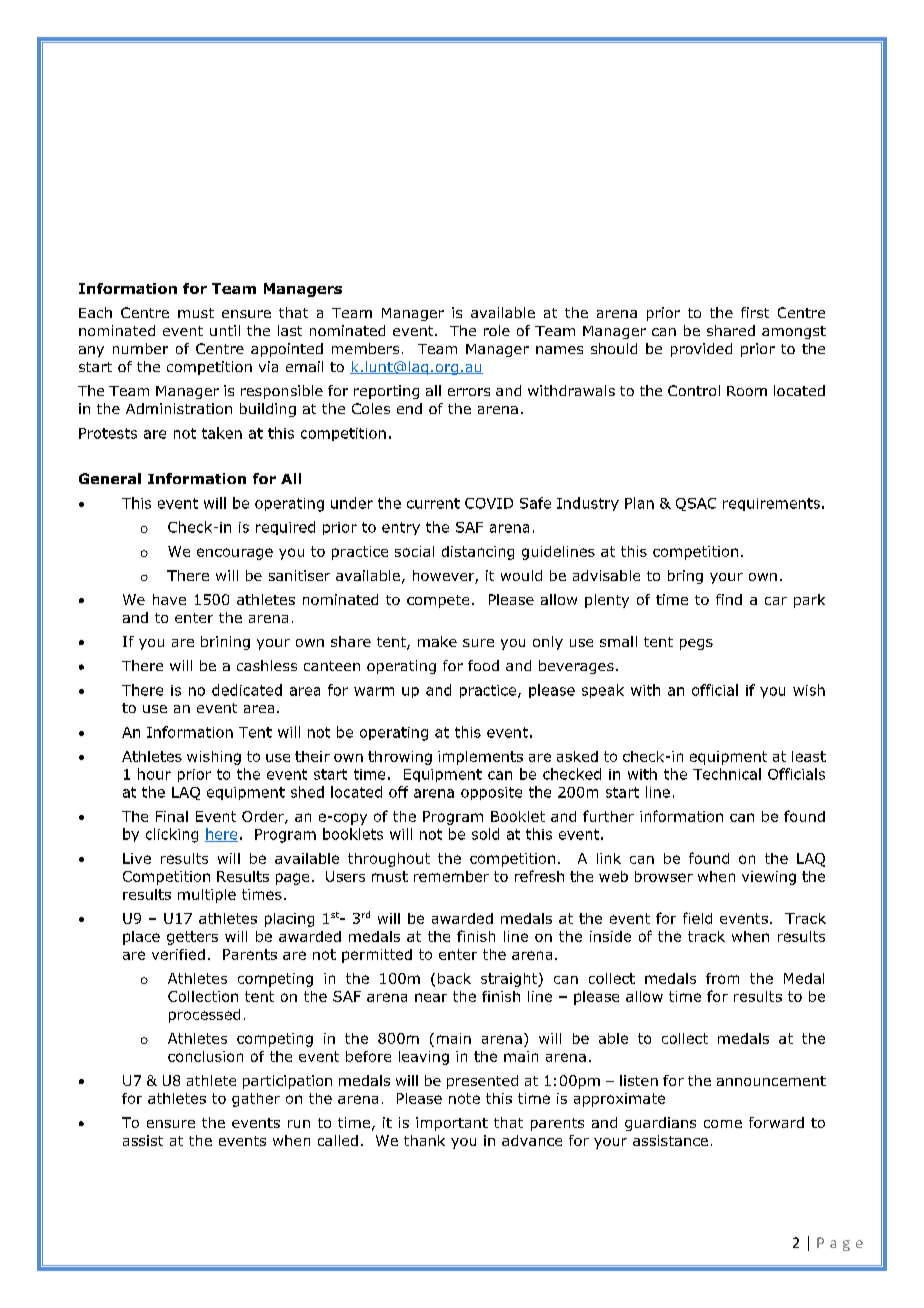 The image size is (924, 1308). I want to click on implements, so click(480, 758).
